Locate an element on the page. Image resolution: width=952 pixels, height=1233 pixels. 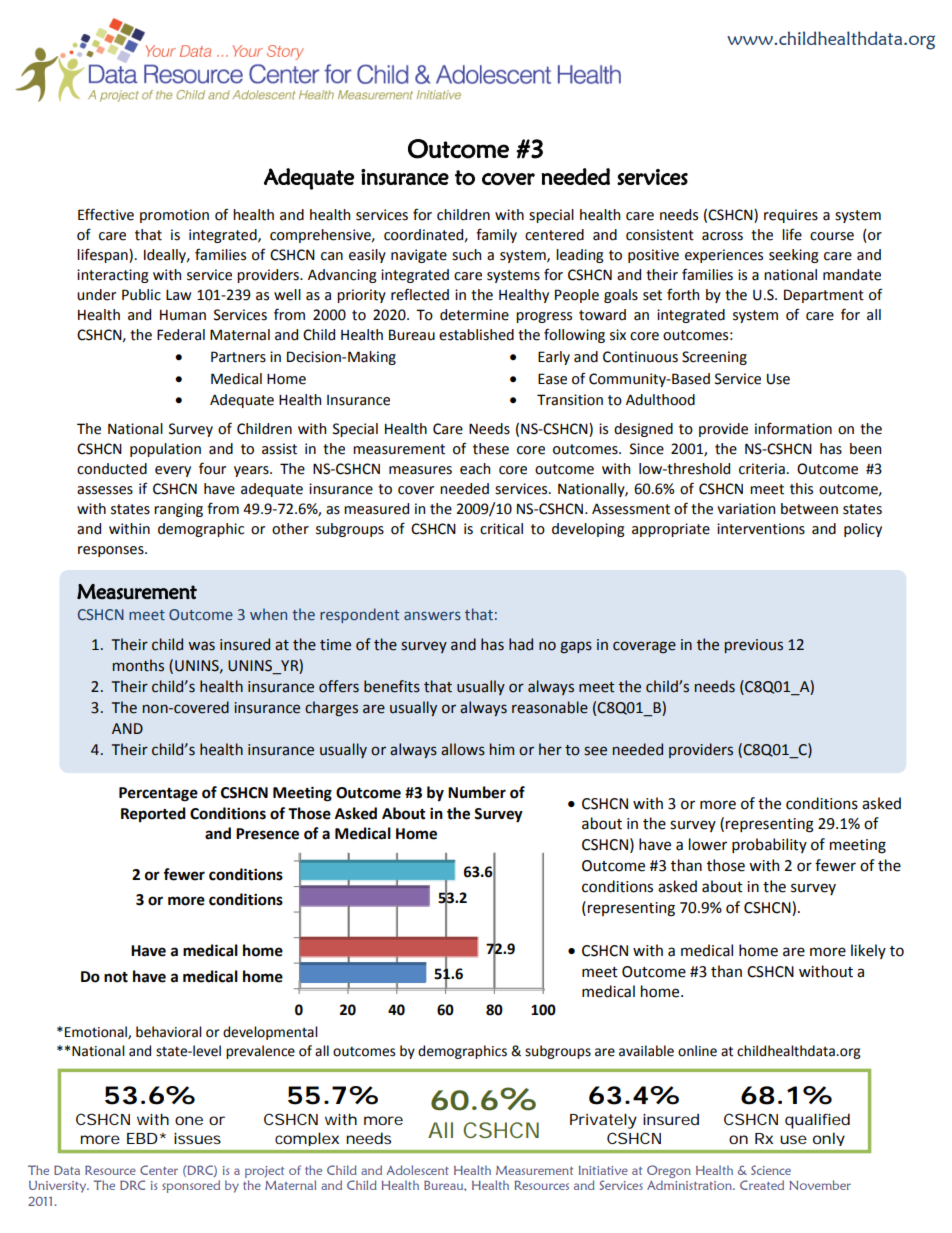
Number is located at coordinates (477, 792).
